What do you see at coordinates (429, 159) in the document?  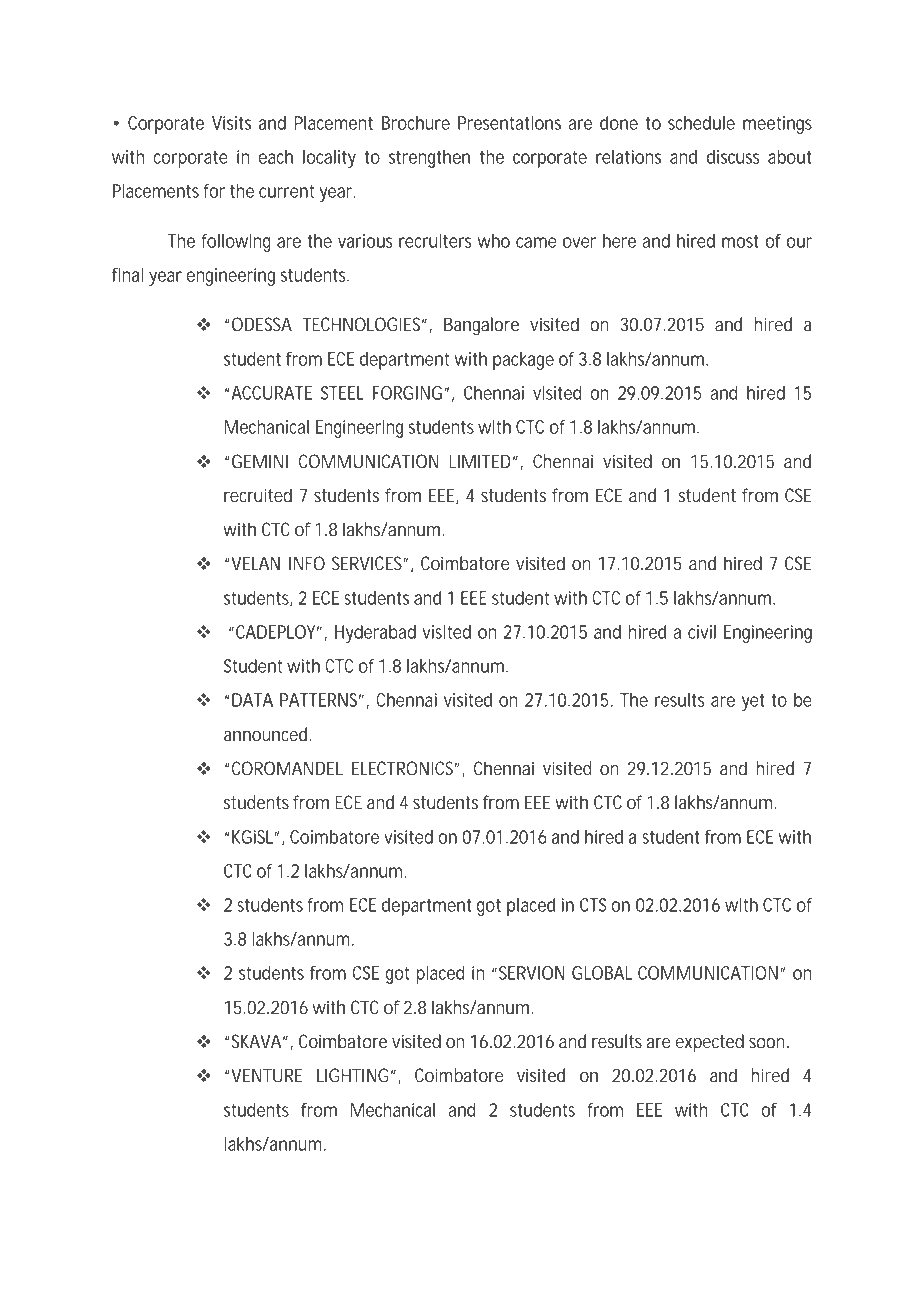 I see `strengthen` at bounding box center [429, 159].
